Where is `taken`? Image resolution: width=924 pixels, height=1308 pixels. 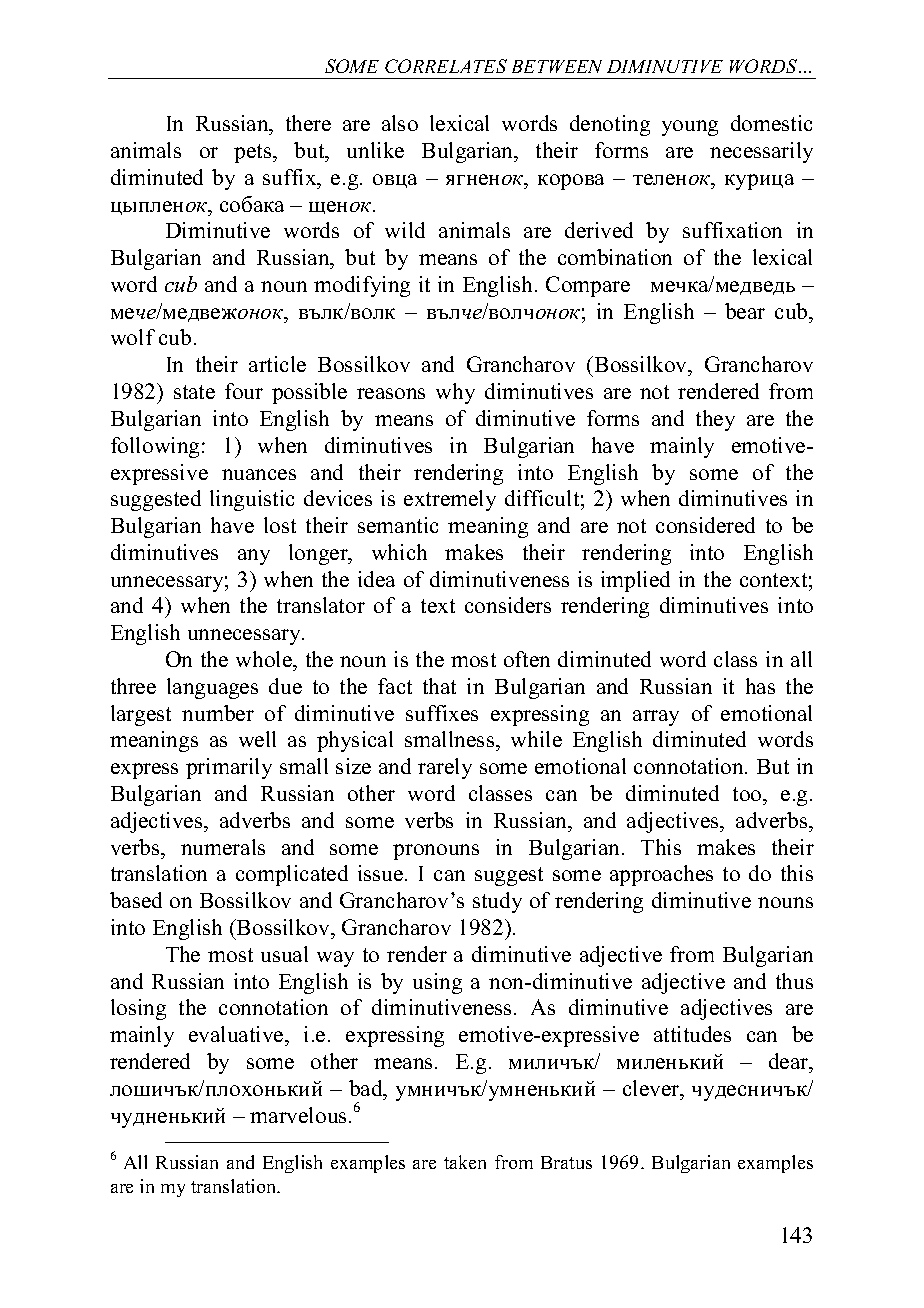
taken is located at coordinates (465, 1162).
